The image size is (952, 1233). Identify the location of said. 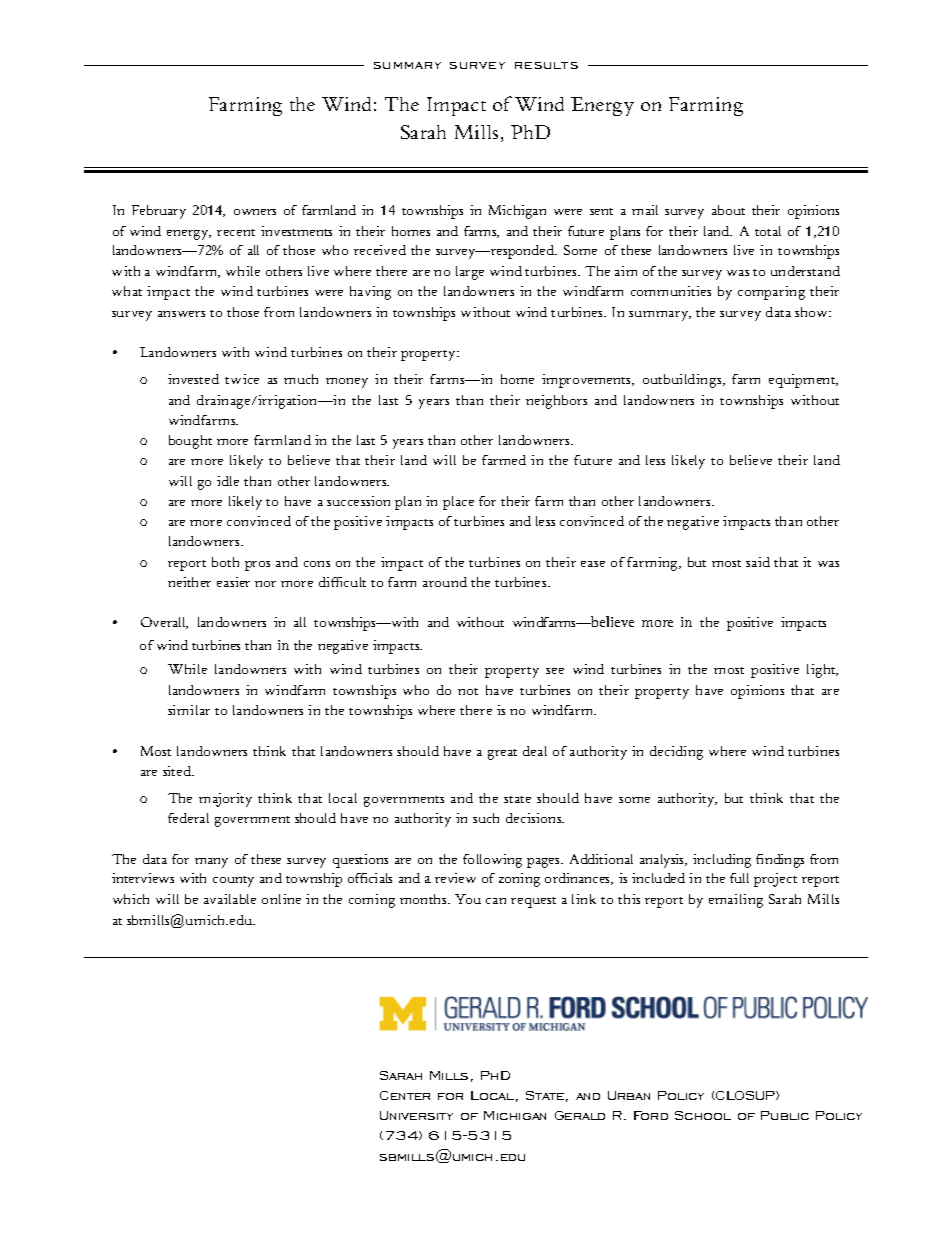
(758, 562).
